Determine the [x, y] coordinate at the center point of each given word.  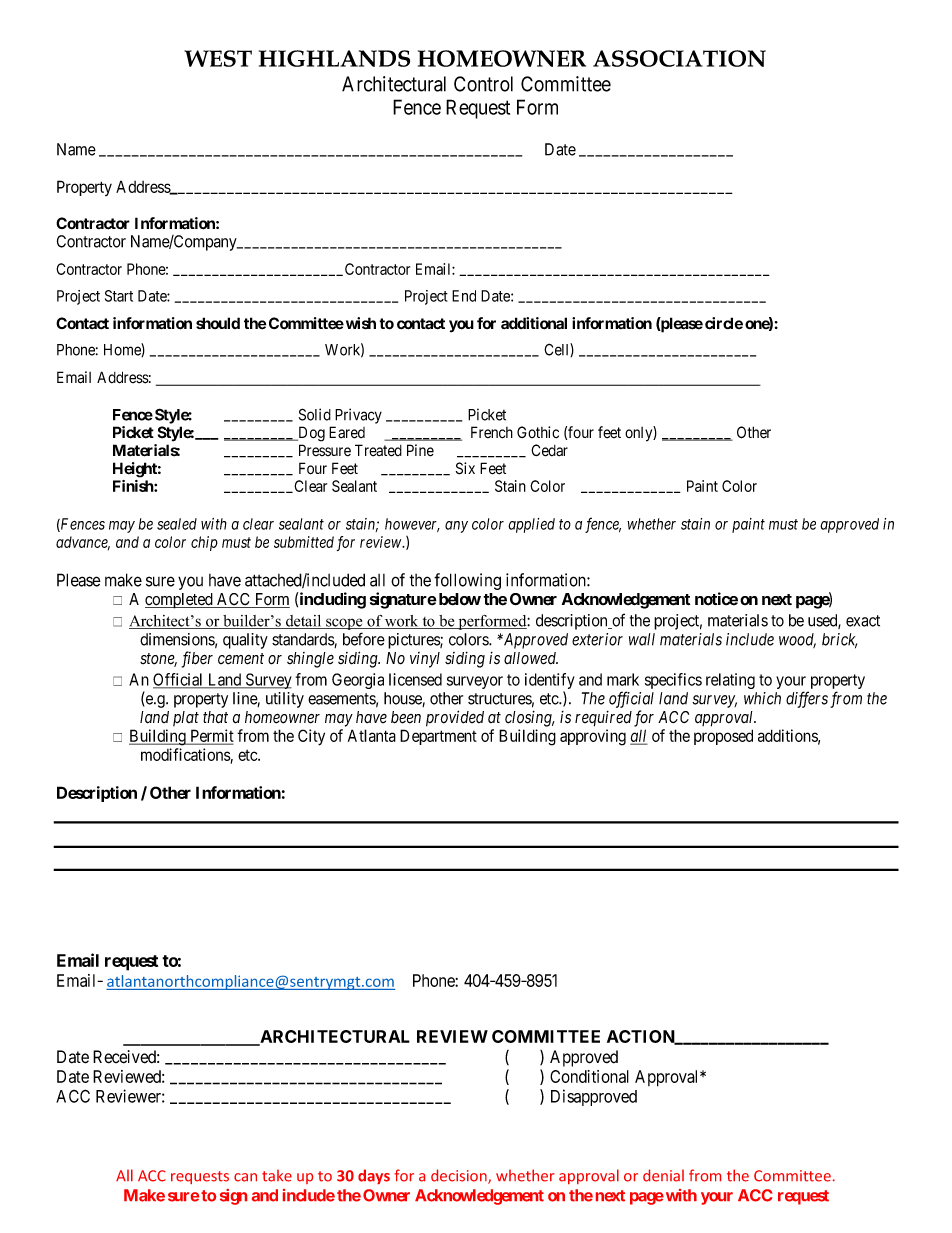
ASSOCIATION [679, 58]
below [458, 599]
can [245, 1177]
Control [483, 84]
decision [460, 1176]
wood [797, 640]
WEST [218, 58]
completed [180, 601]
